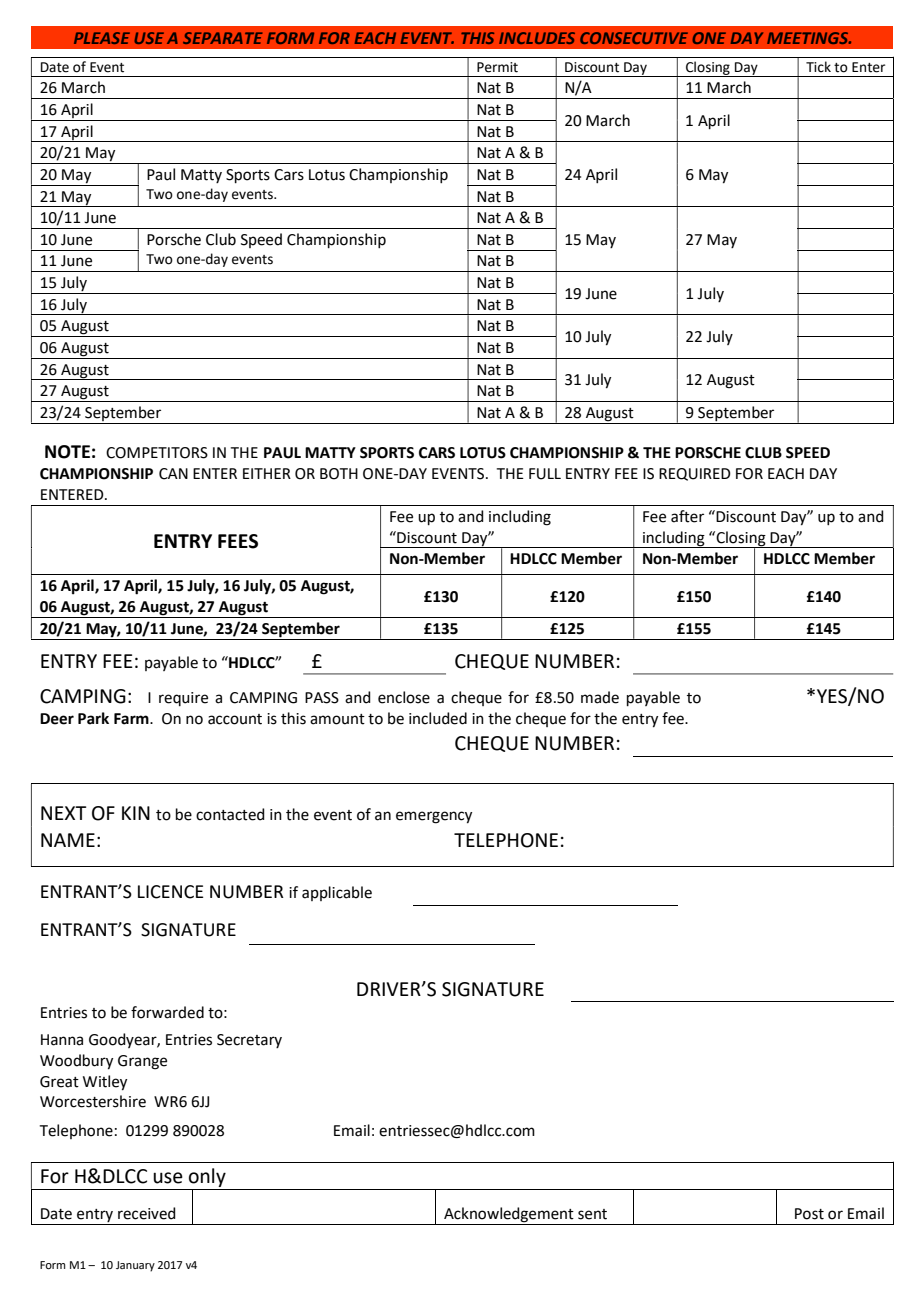  What do you see at coordinates (339, 474) in the screenshot?
I see `BOTH` at bounding box center [339, 474].
